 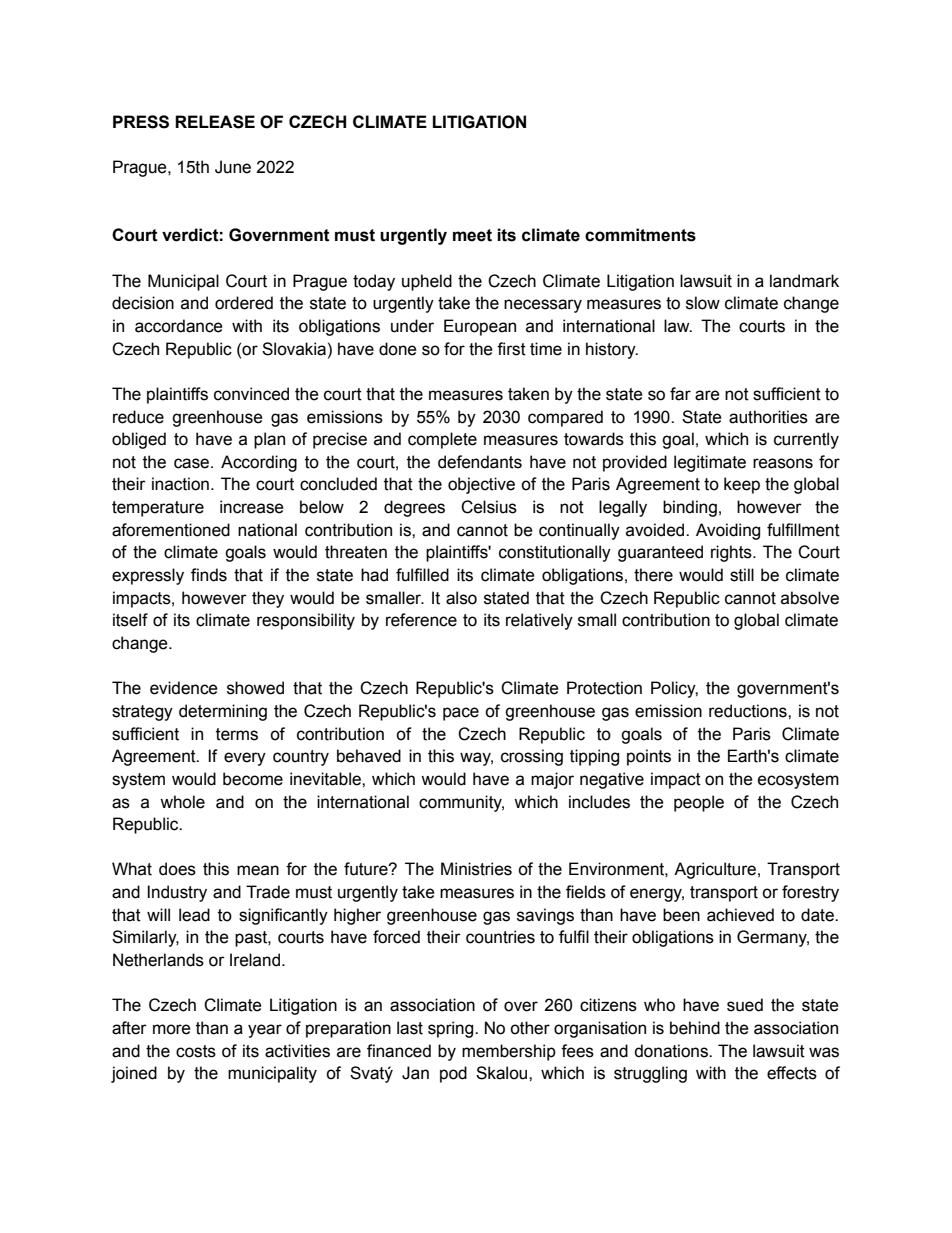 What do you see at coordinates (749, 711) in the screenshot?
I see `reductions` at bounding box center [749, 711].
